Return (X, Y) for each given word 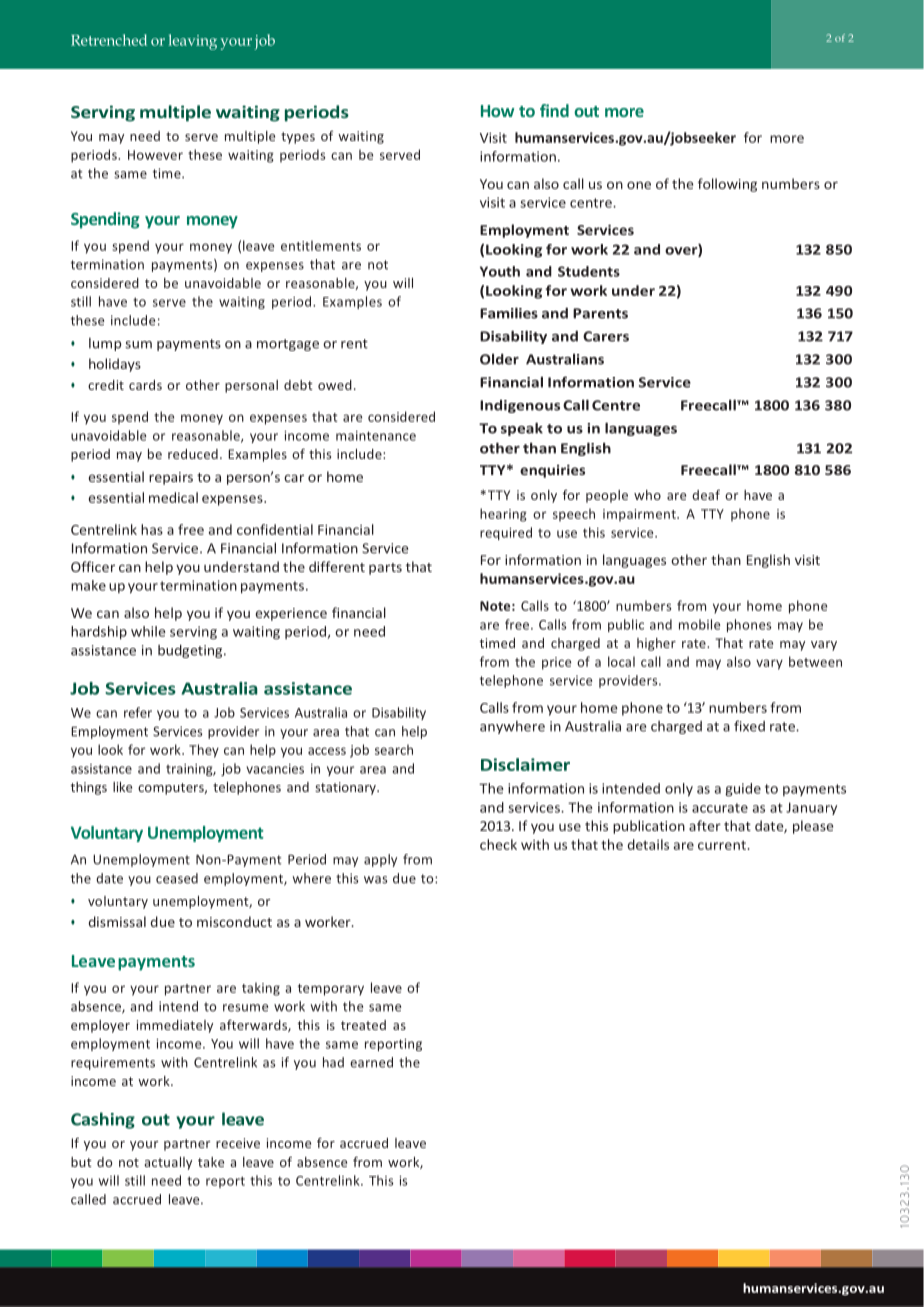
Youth (500, 271)
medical (173, 497)
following (727, 185)
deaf (706, 495)
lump (105, 344)
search (394, 749)
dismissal (117, 921)
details (648, 844)
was (375, 880)
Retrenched (109, 40)
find (554, 110)
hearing (503, 515)
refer (138, 712)
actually (168, 1163)
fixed (749, 726)
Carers (606, 336)
